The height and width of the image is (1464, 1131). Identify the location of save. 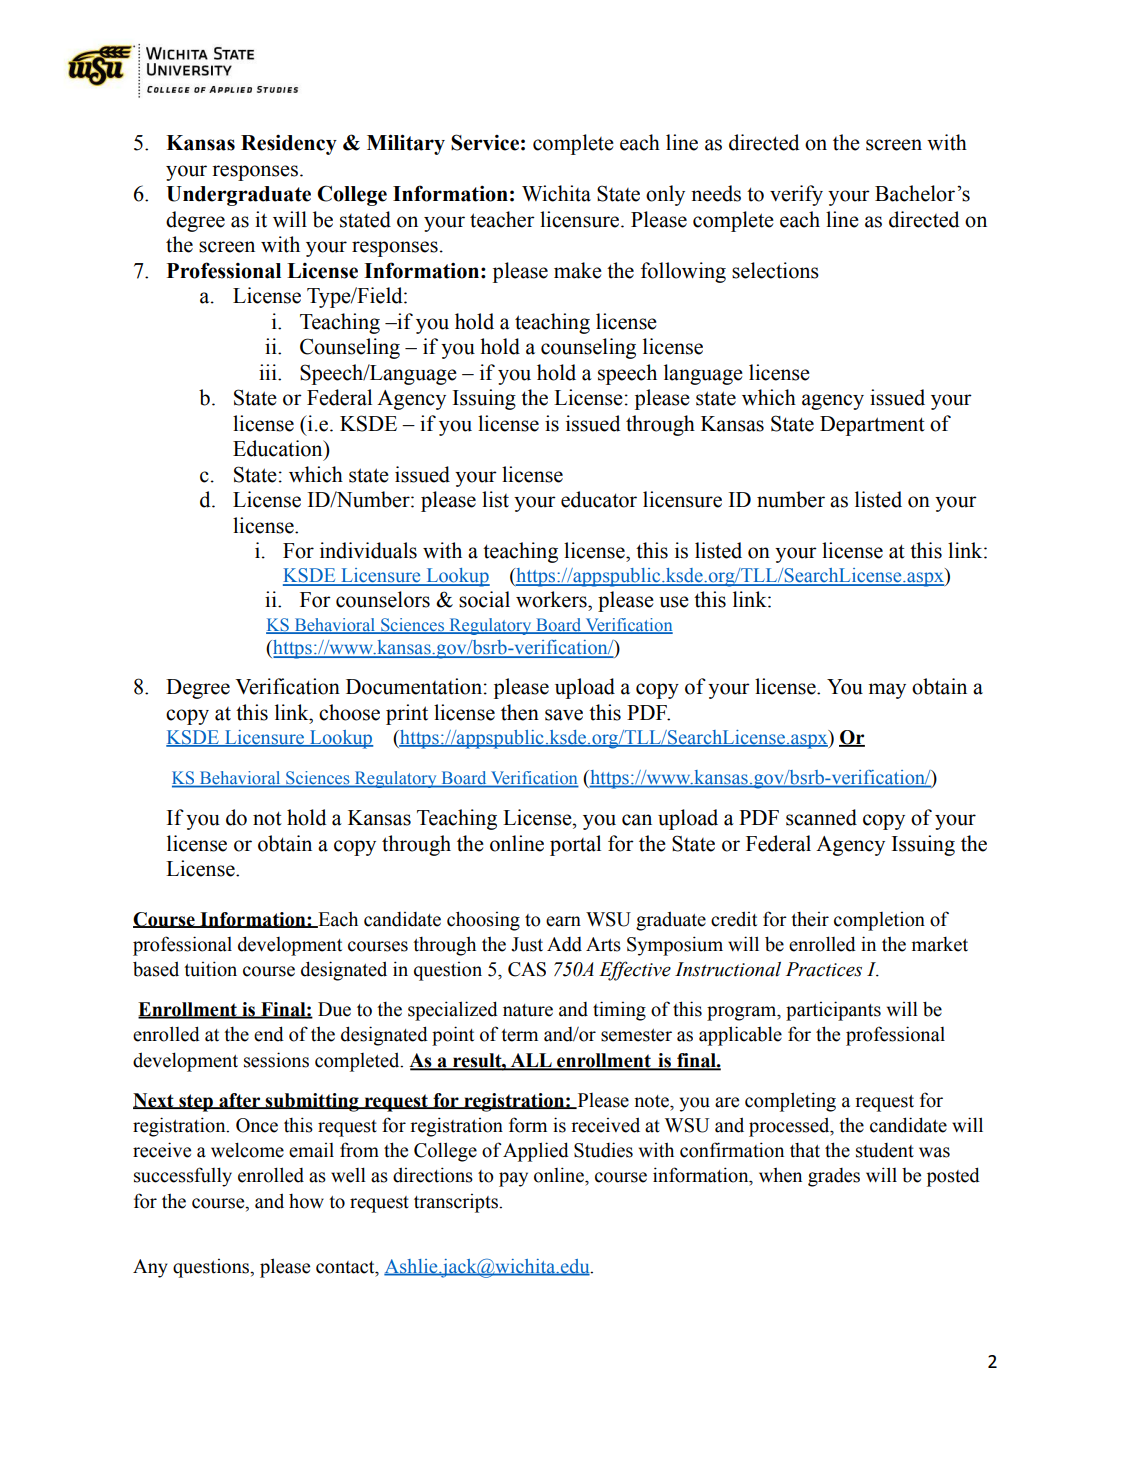
(564, 715).
